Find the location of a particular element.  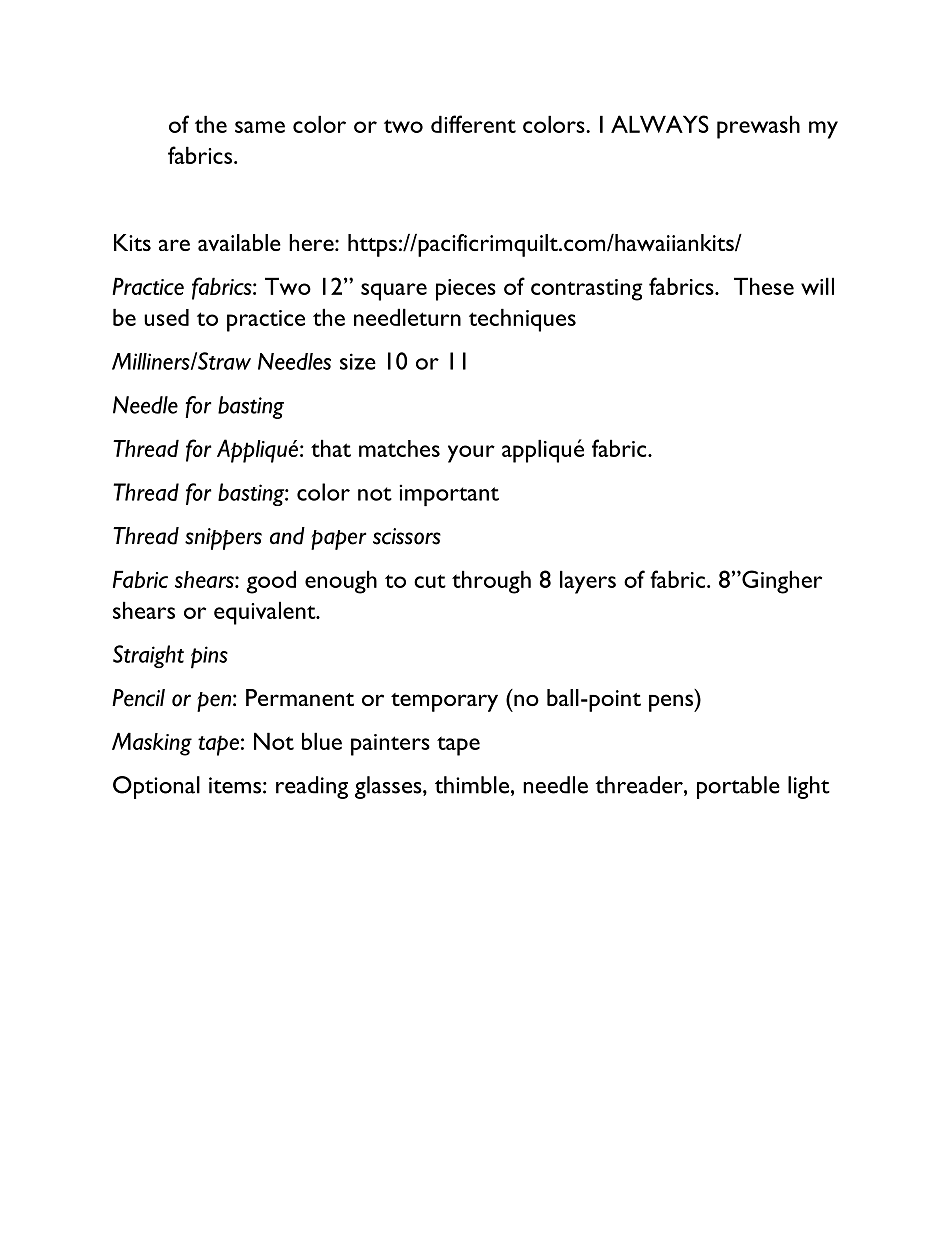

portable is located at coordinates (738, 787).
